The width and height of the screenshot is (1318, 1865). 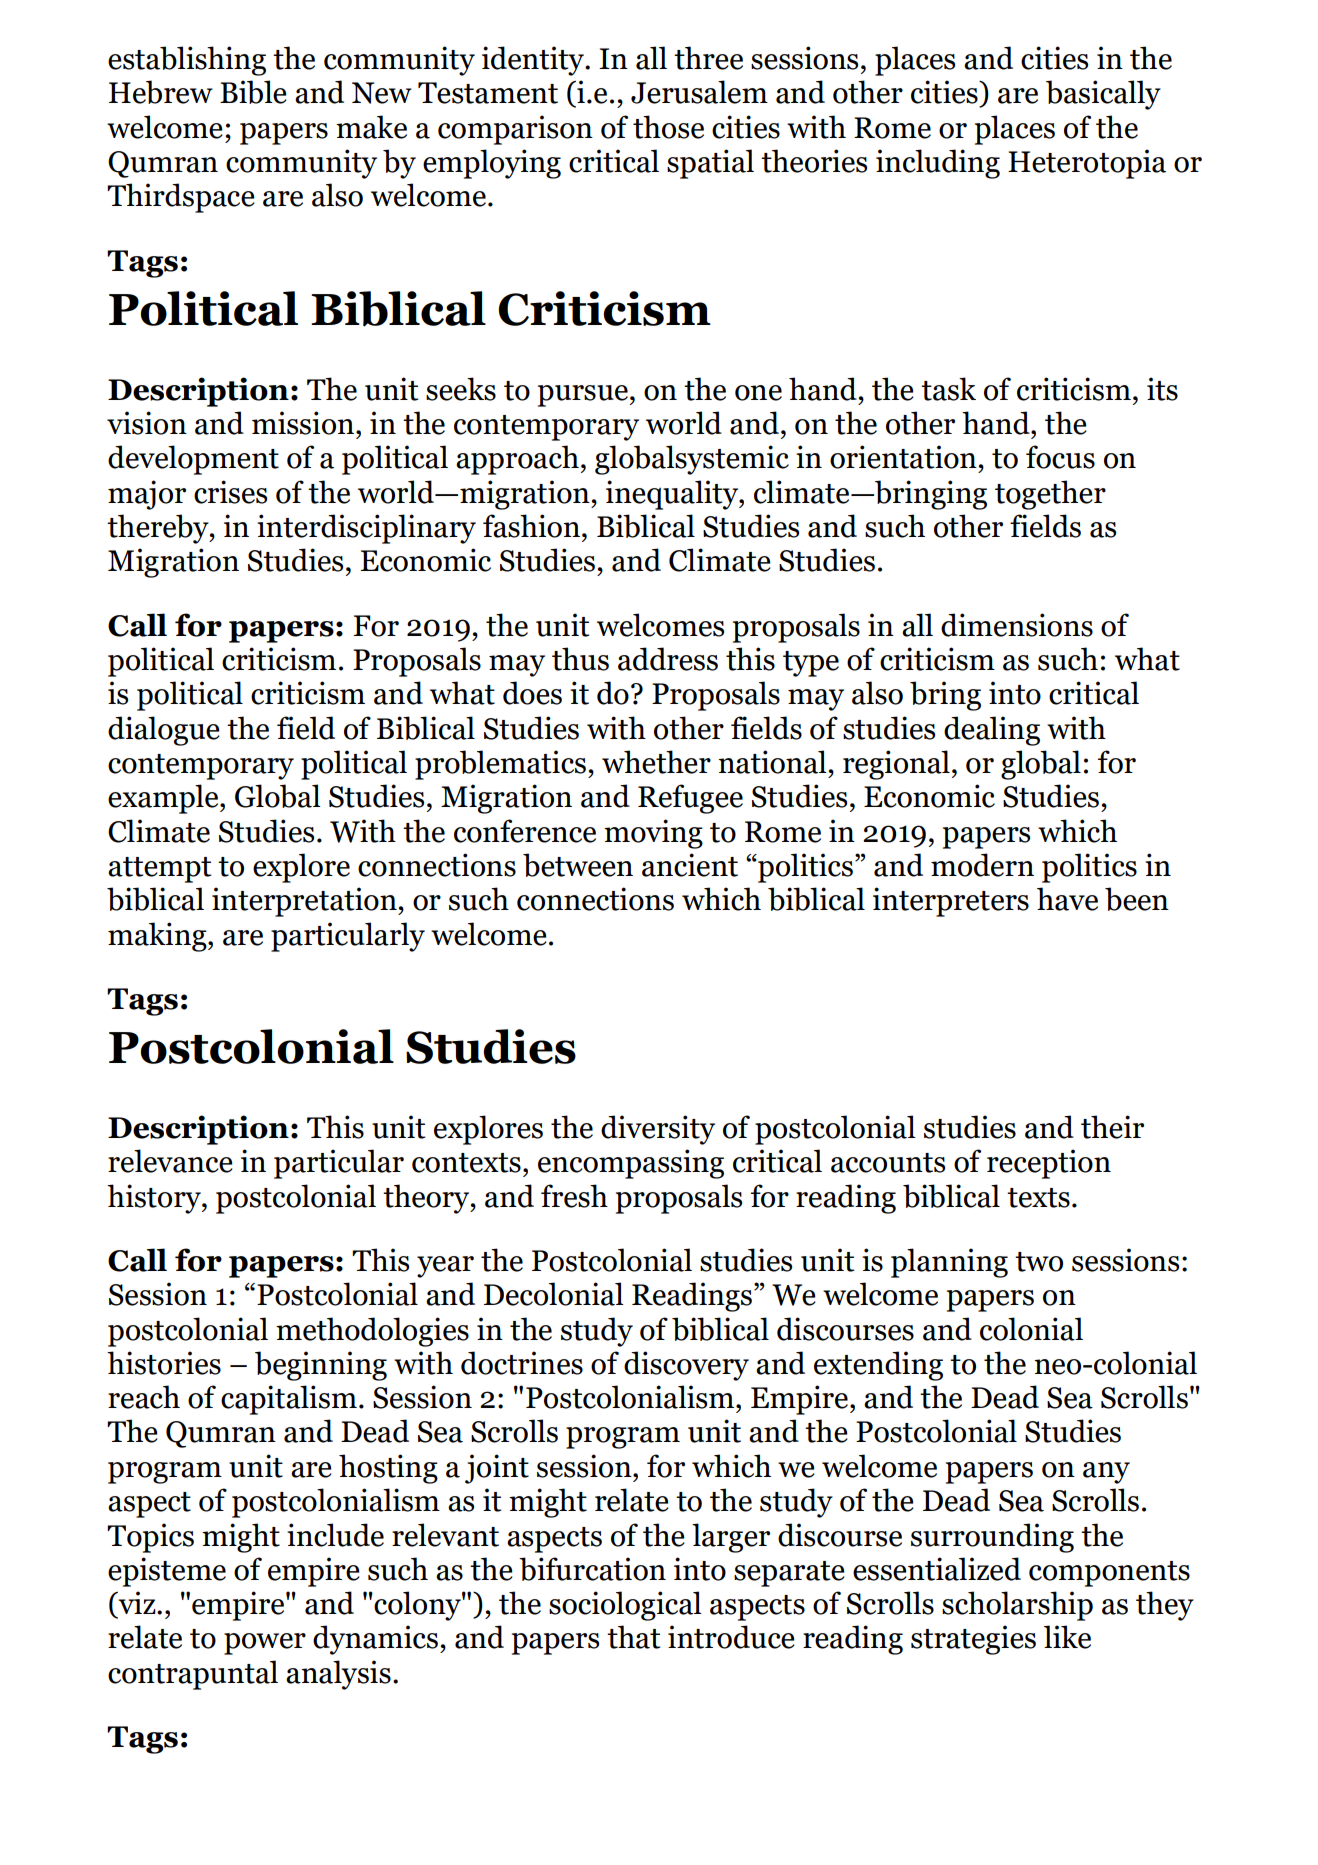 What do you see at coordinates (265, 1644) in the screenshot?
I see `power` at bounding box center [265, 1644].
